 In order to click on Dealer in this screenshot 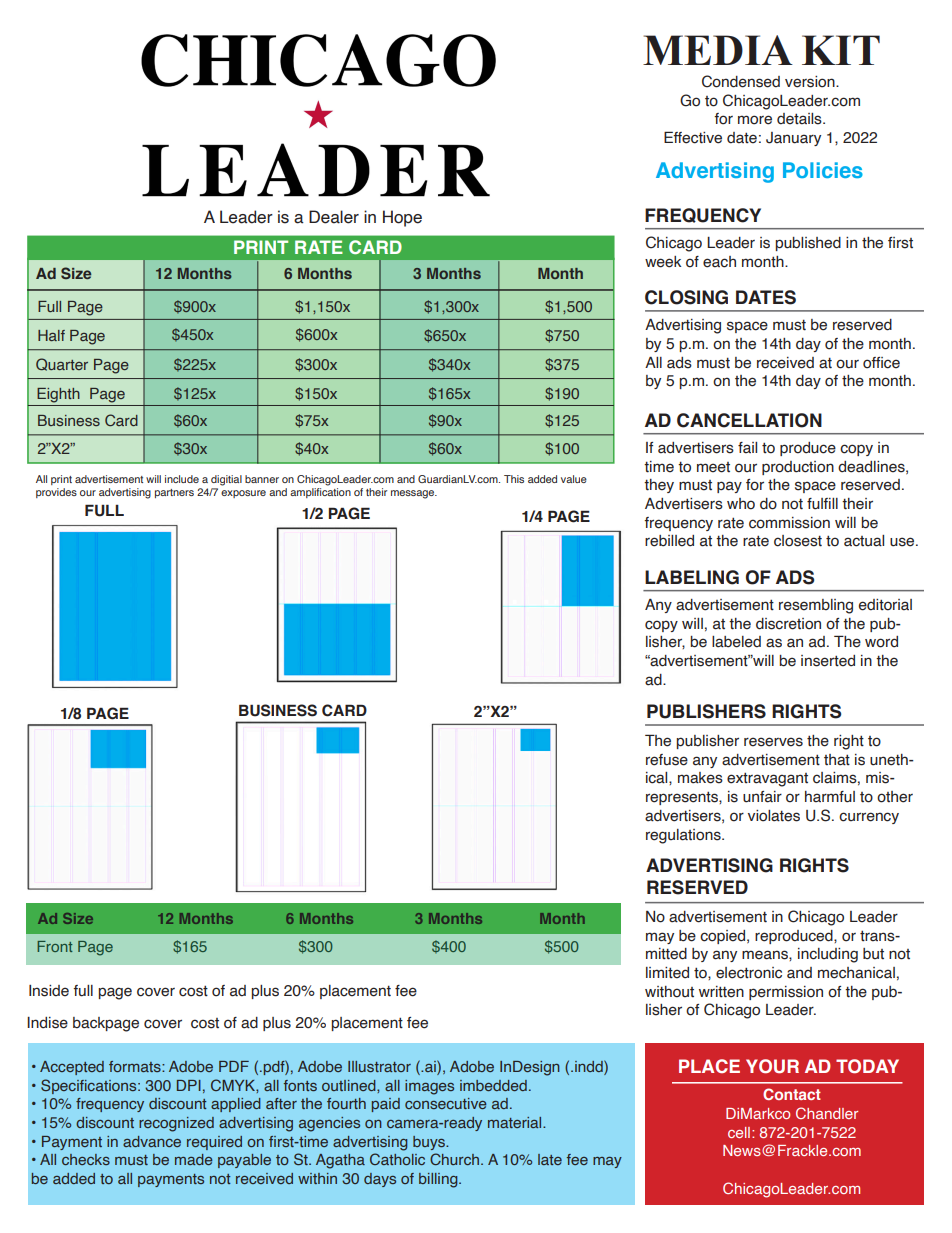, I will do `click(334, 217)`.
